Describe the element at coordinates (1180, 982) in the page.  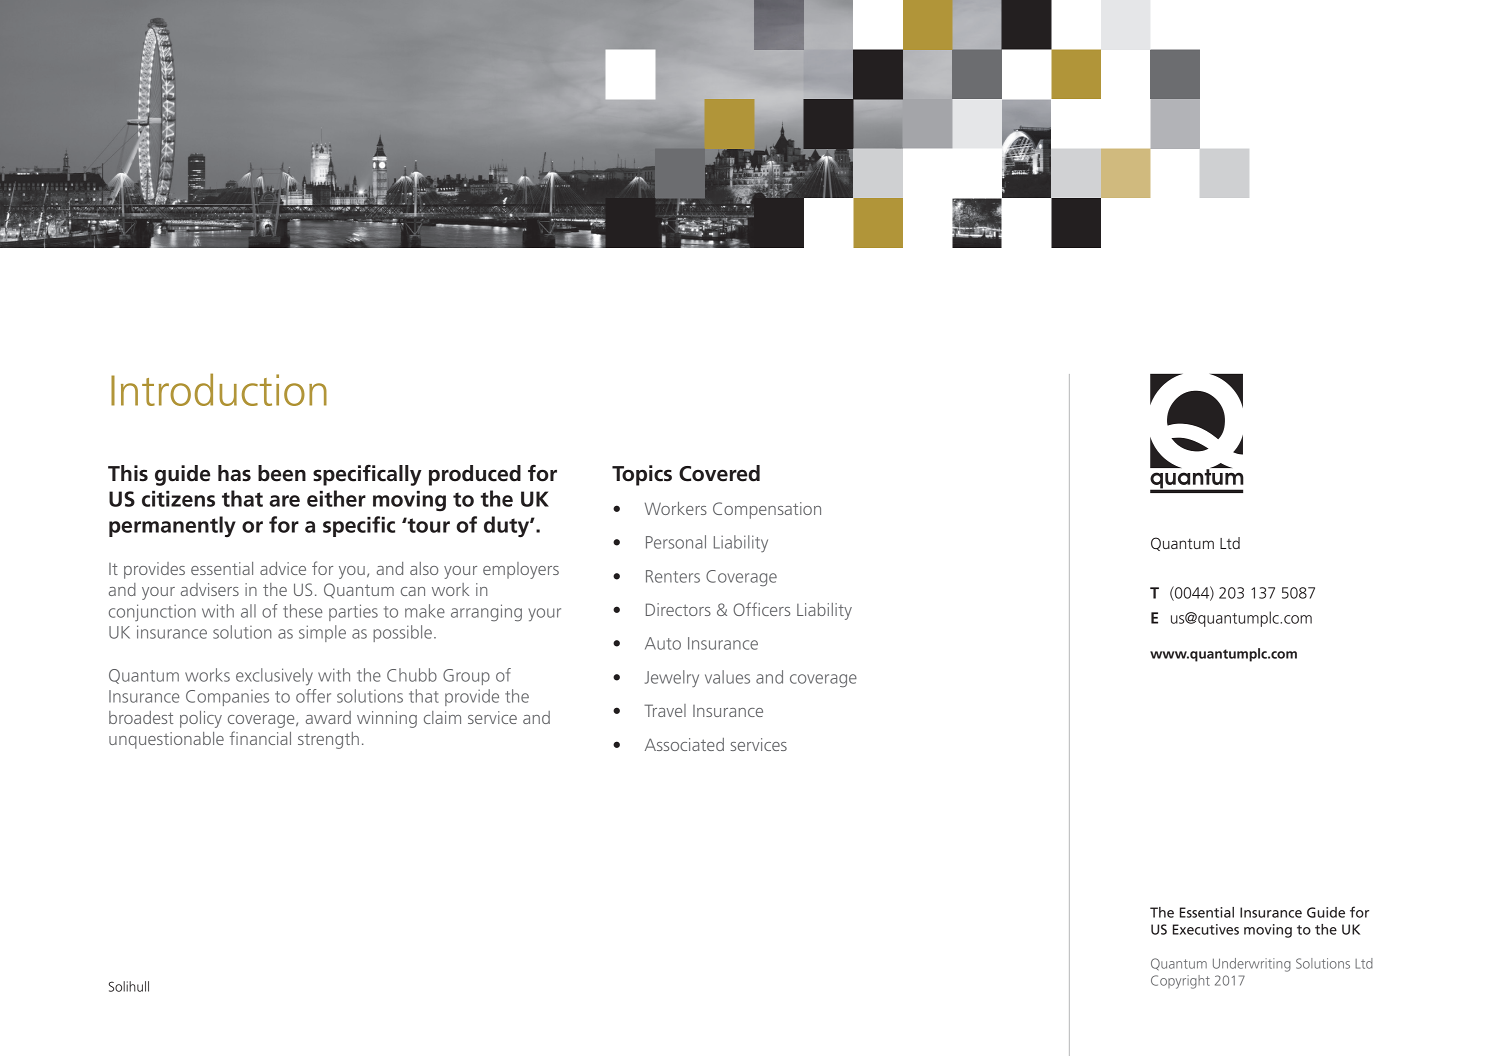
I see `Copyright` at that location.
